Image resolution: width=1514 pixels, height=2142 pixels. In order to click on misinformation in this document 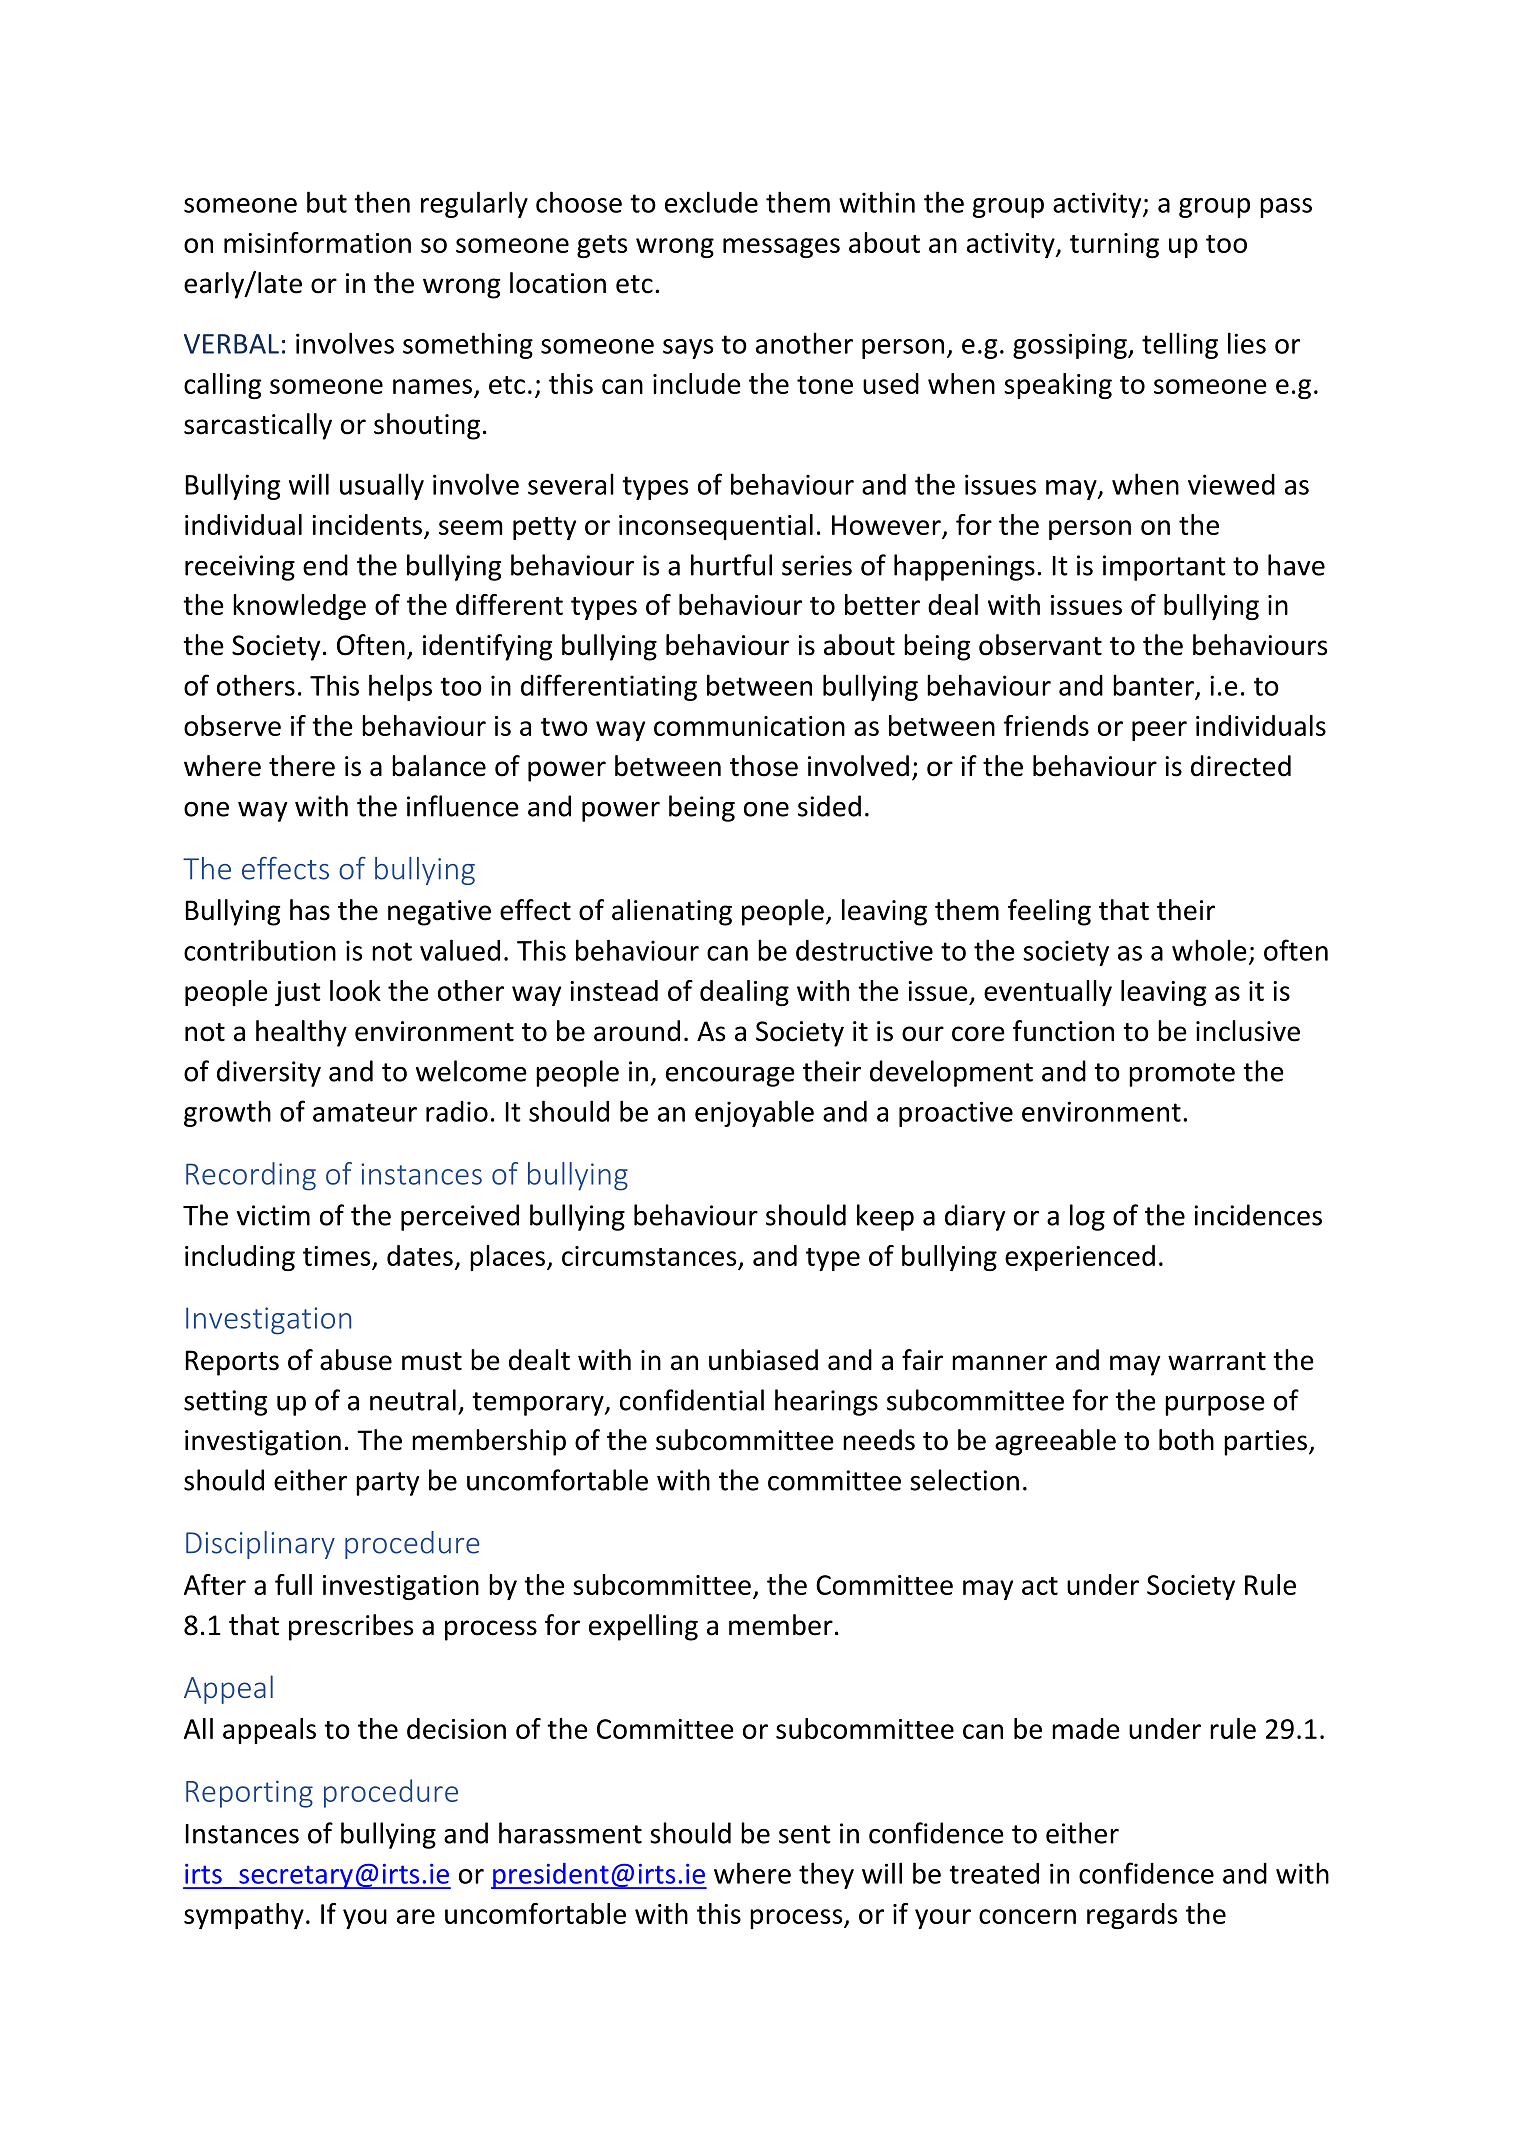, I will do `click(317, 242)`.
